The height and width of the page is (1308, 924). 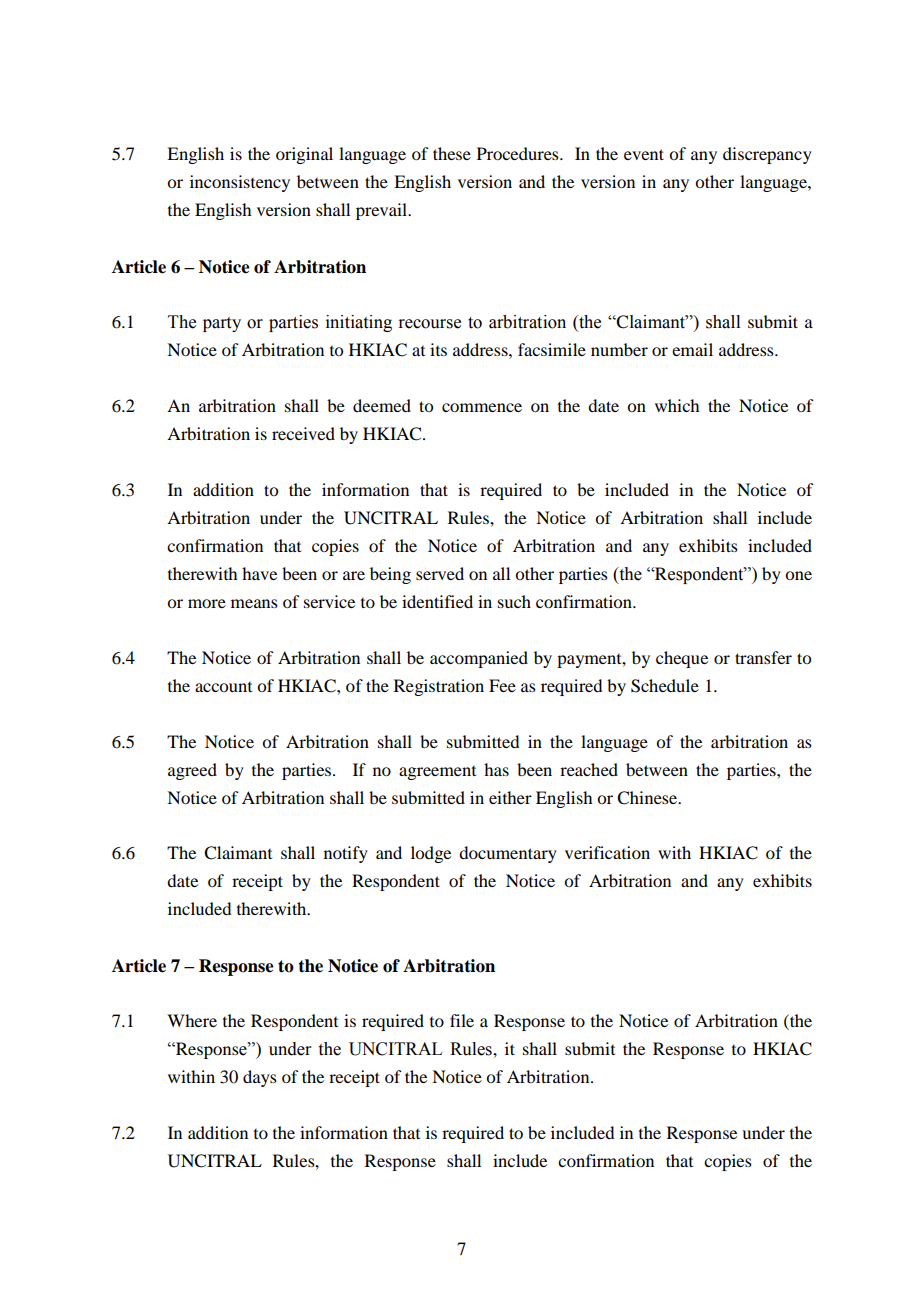 What do you see at coordinates (346, 854) in the page?
I see `notify` at bounding box center [346, 854].
